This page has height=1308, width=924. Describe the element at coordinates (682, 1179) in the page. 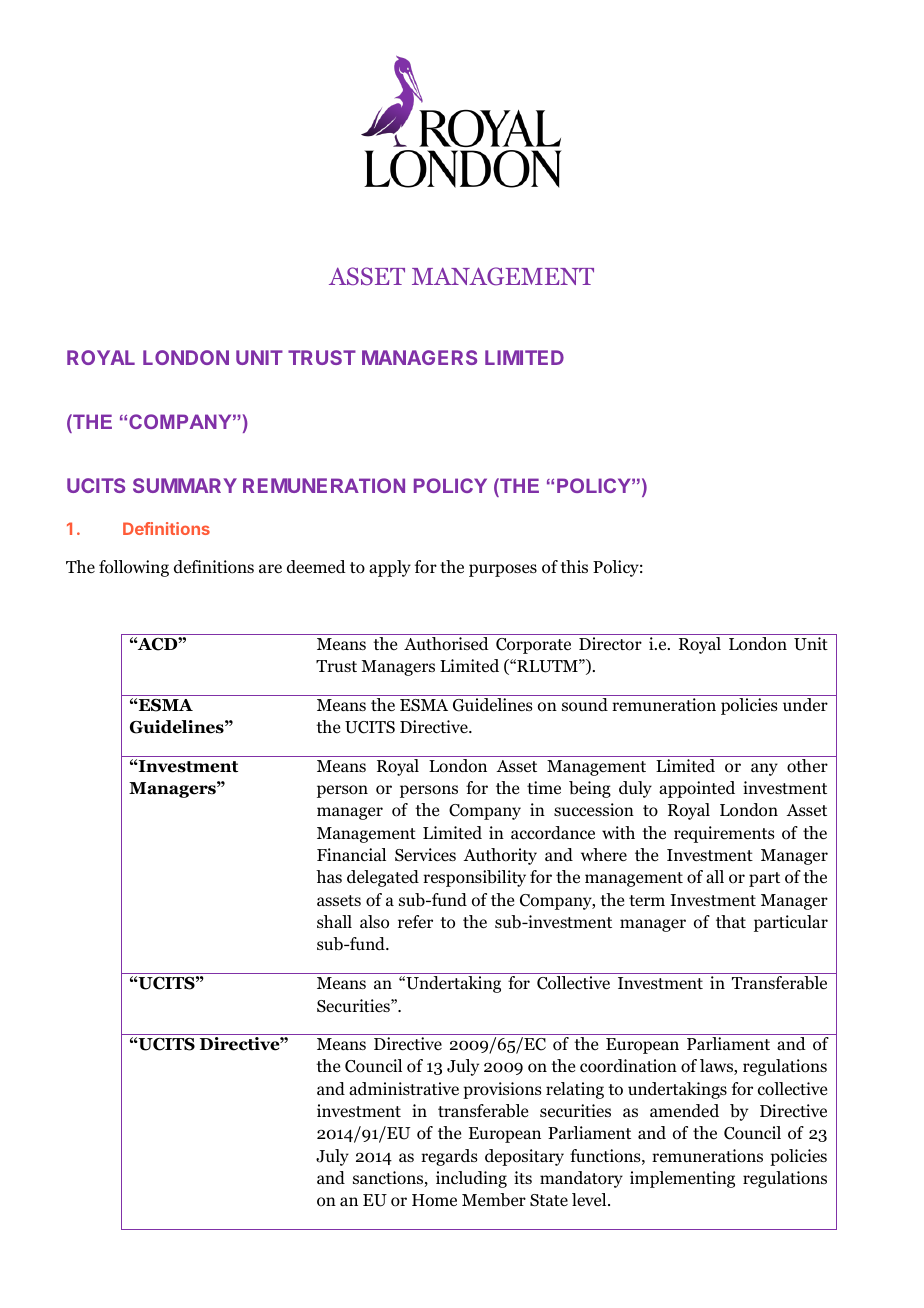

I see `implementing` at that location.
